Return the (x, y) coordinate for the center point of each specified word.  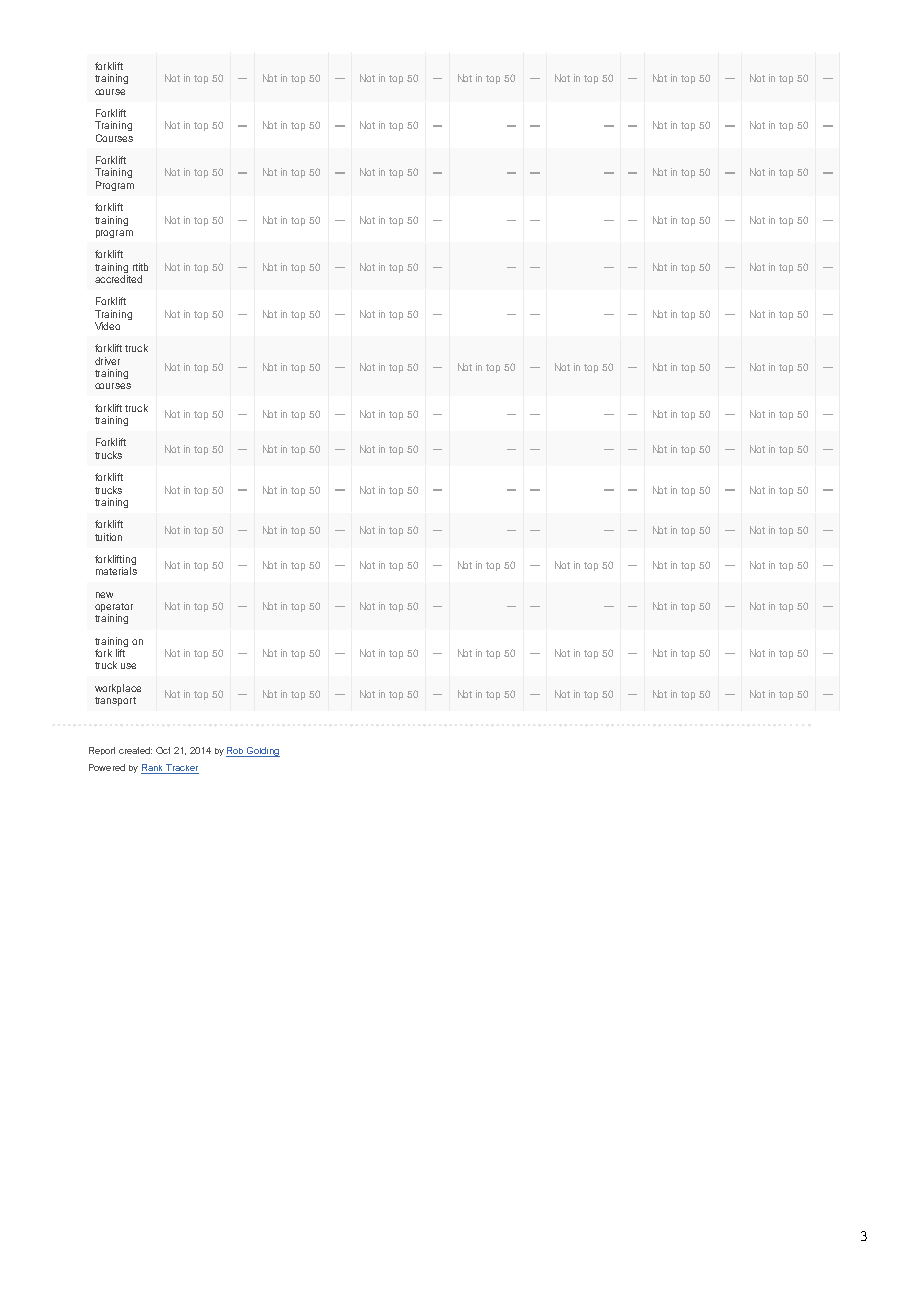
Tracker (181, 769)
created (135, 750)
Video (107, 326)
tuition (108, 537)
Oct (163, 750)
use (128, 666)
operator (114, 609)
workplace (118, 689)
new (104, 595)
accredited (118, 279)
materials (116, 571)
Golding (262, 752)
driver (107, 361)
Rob (235, 750)
